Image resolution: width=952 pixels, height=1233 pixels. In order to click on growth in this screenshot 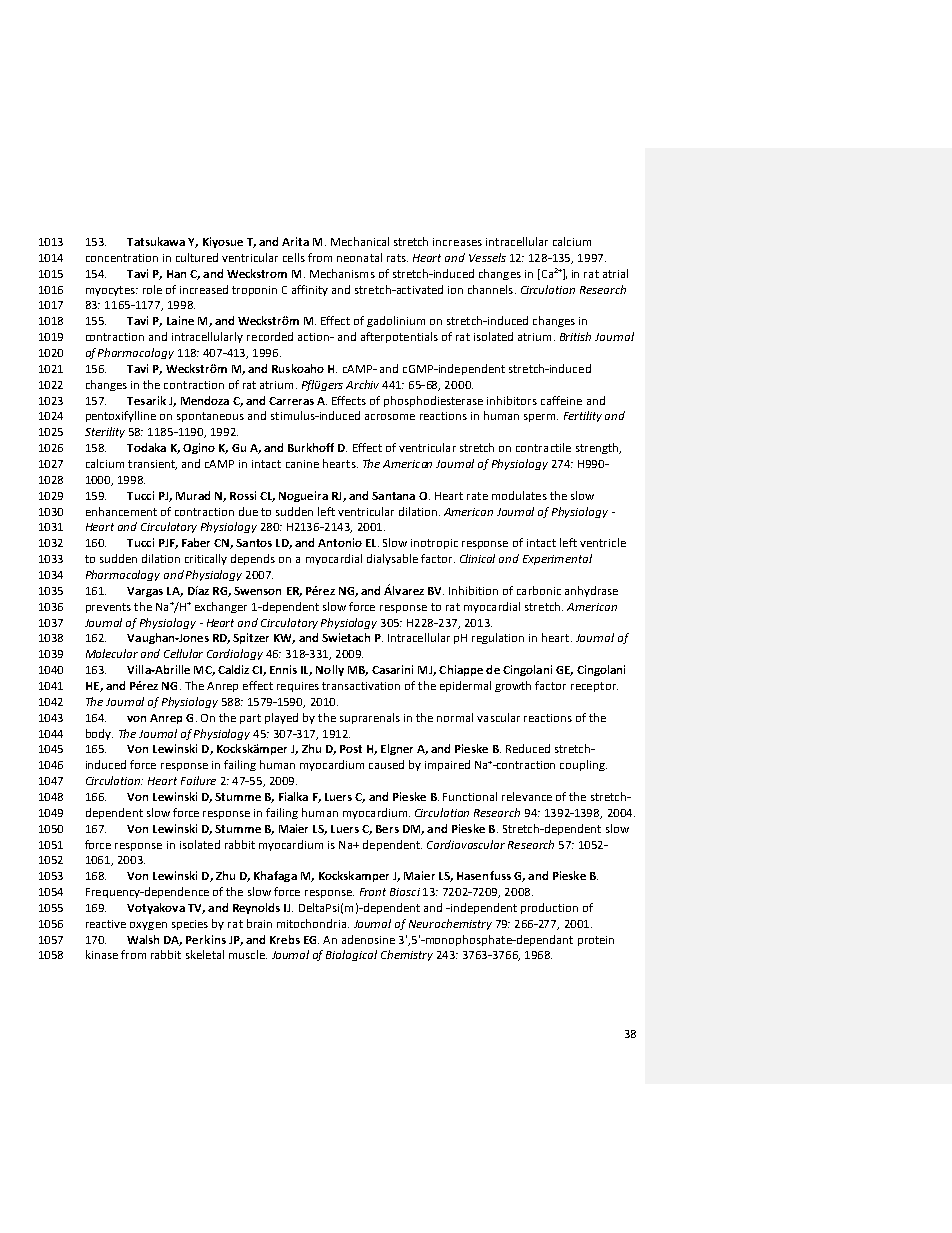, I will do `click(513, 686)`.
